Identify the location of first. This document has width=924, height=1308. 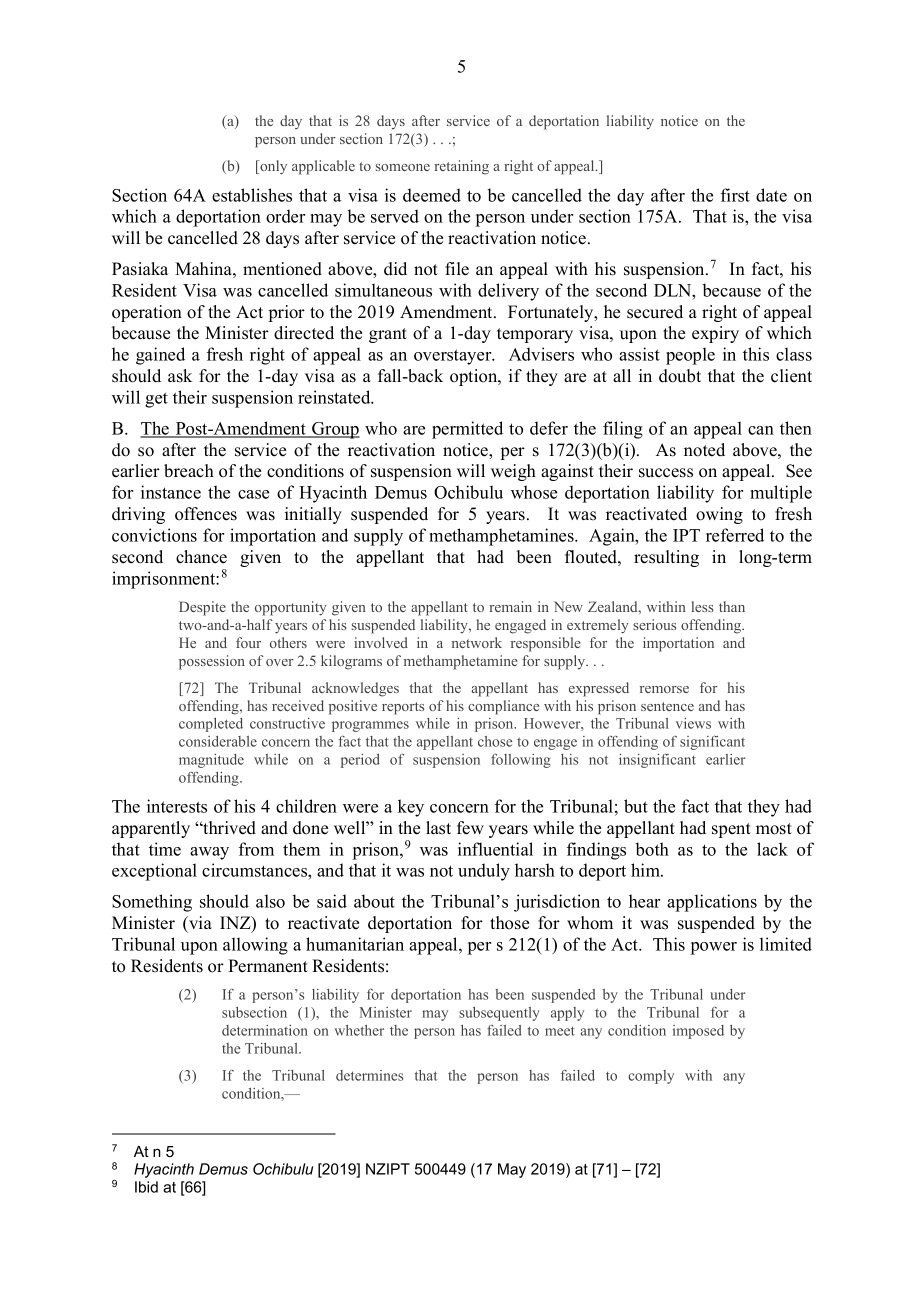
(735, 195).
